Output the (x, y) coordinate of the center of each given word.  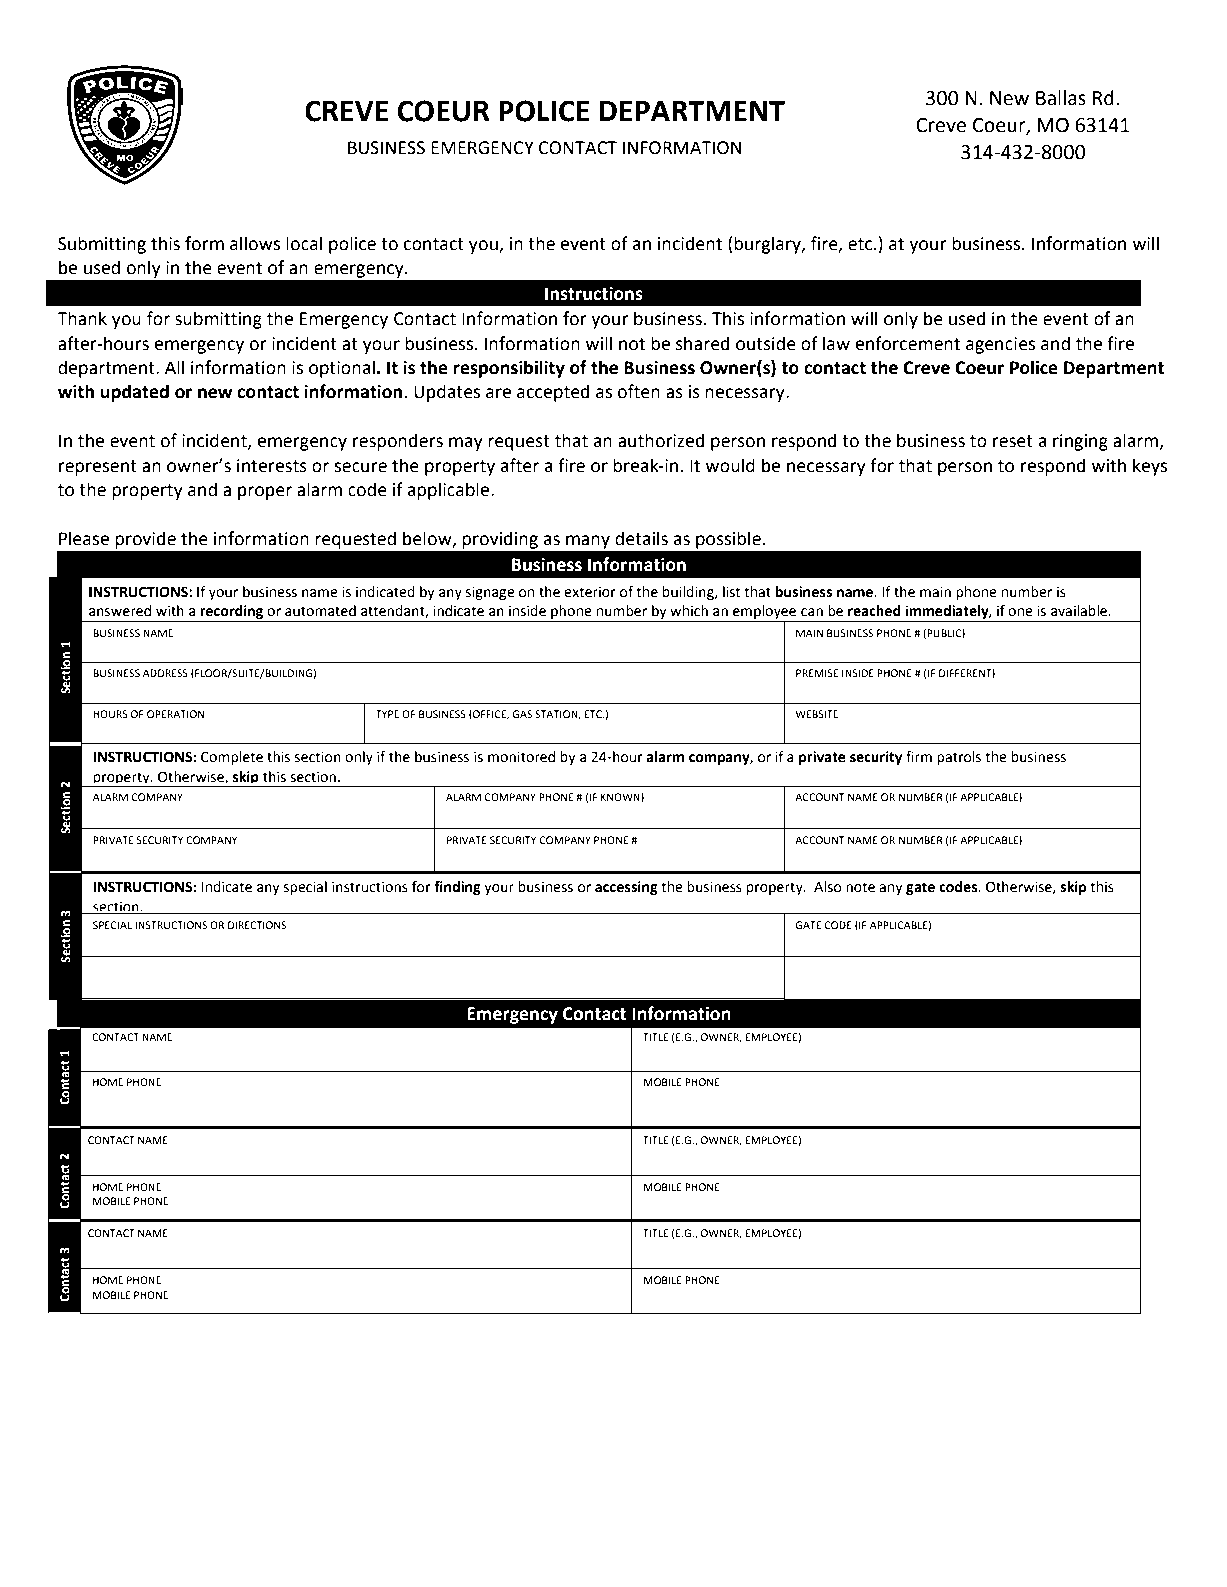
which (689, 611)
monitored (521, 757)
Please (84, 538)
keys (1150, 467)
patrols (959, 758)
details (641, 538)
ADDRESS (165, 673)
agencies (1000, 345)
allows (255, 243)
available (1080, 611)
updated (134, 393)
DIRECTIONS (257, 925)
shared (702, 343)
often (638, 391)
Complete (232, 758)
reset (1013, 441)
